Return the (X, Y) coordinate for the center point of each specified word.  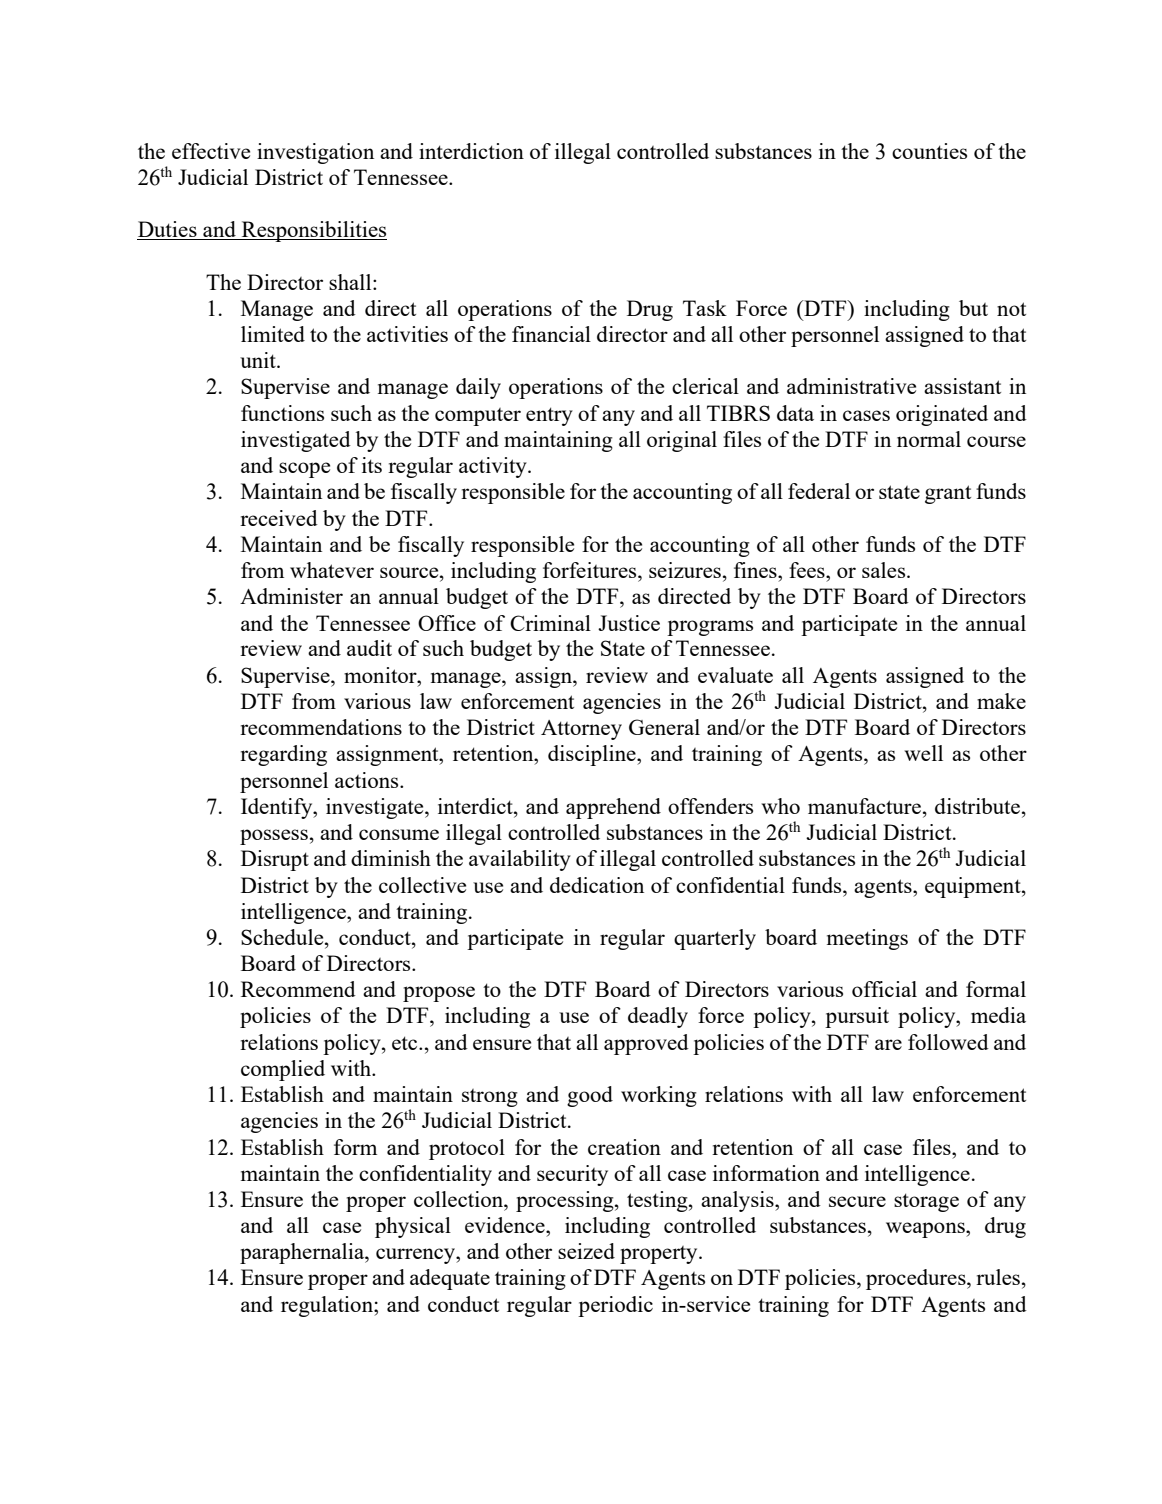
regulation (328, 1306)
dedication (597, 885)
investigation (315, 153)
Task (705, 308)
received (279, 518)
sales (885, 570)
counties (929, 151)
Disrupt (275, 860)
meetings (867, 939)
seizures (685, 570)
